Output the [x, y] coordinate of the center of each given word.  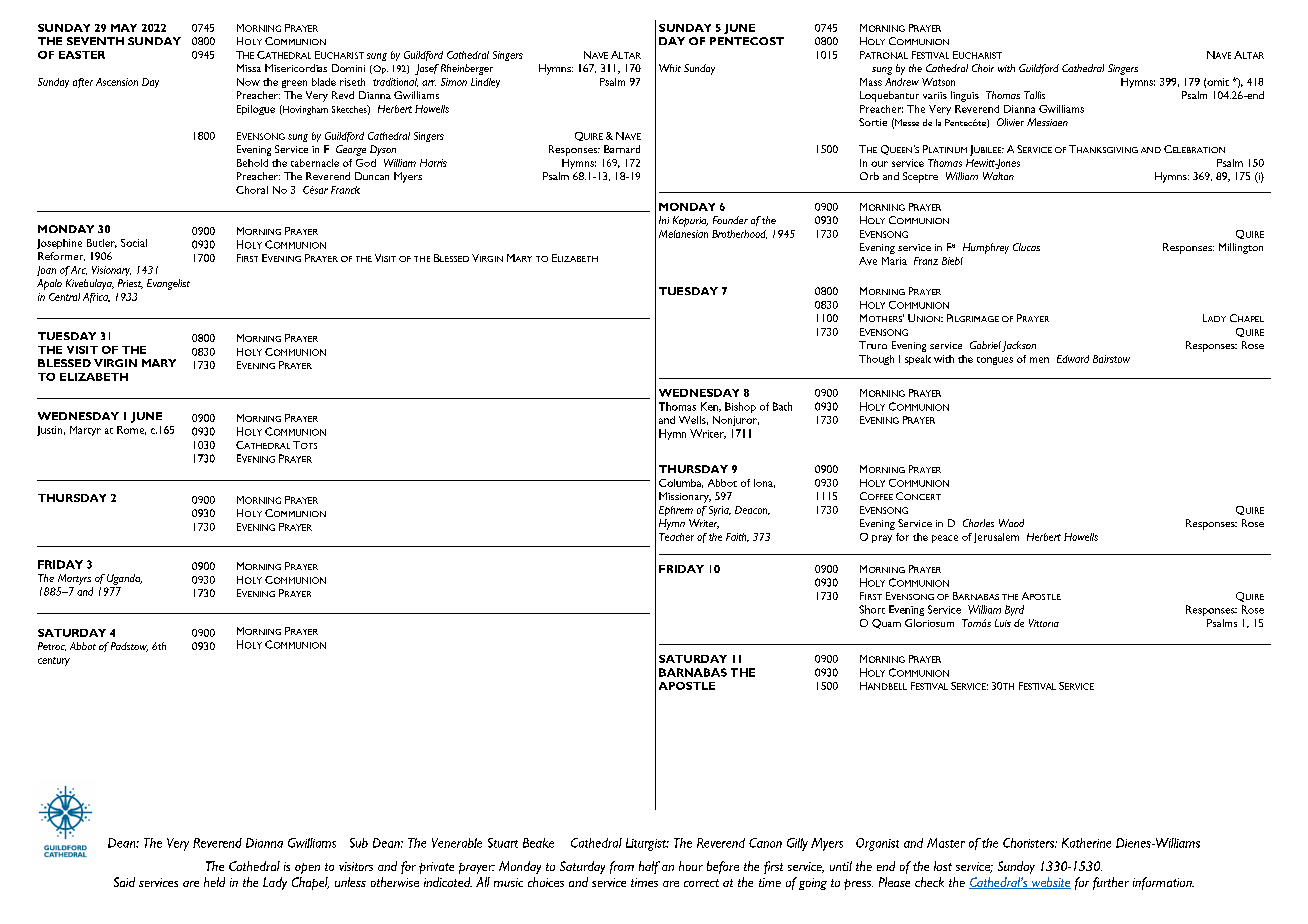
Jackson [1019, 346]
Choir [983, 68]
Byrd [1014, 610]
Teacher [676, 537]
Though [876, 360]
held [214, 882]
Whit [670, 68]
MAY [124, 28]
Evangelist [168, 284]
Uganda [124, 579]
